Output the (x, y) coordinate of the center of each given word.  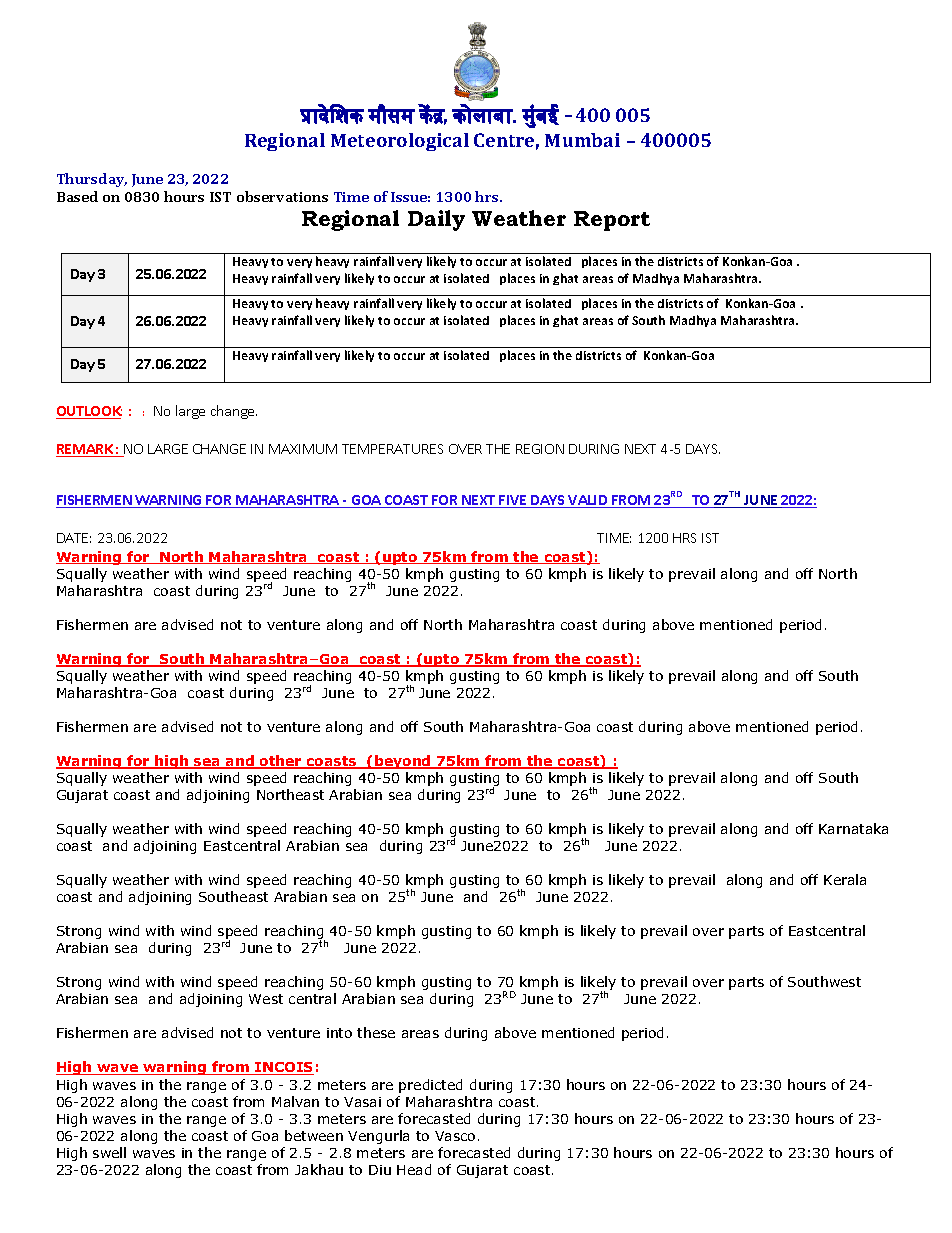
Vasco (455, 1136)
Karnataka (853, 828)
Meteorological (400, 142)
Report (612, 221)
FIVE (513, 501)
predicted (430, 1086)
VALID (588, 501)
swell (109, 1152)
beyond (403, 762)
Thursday (92, 180)
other (281, 762)
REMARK (85, 450)
